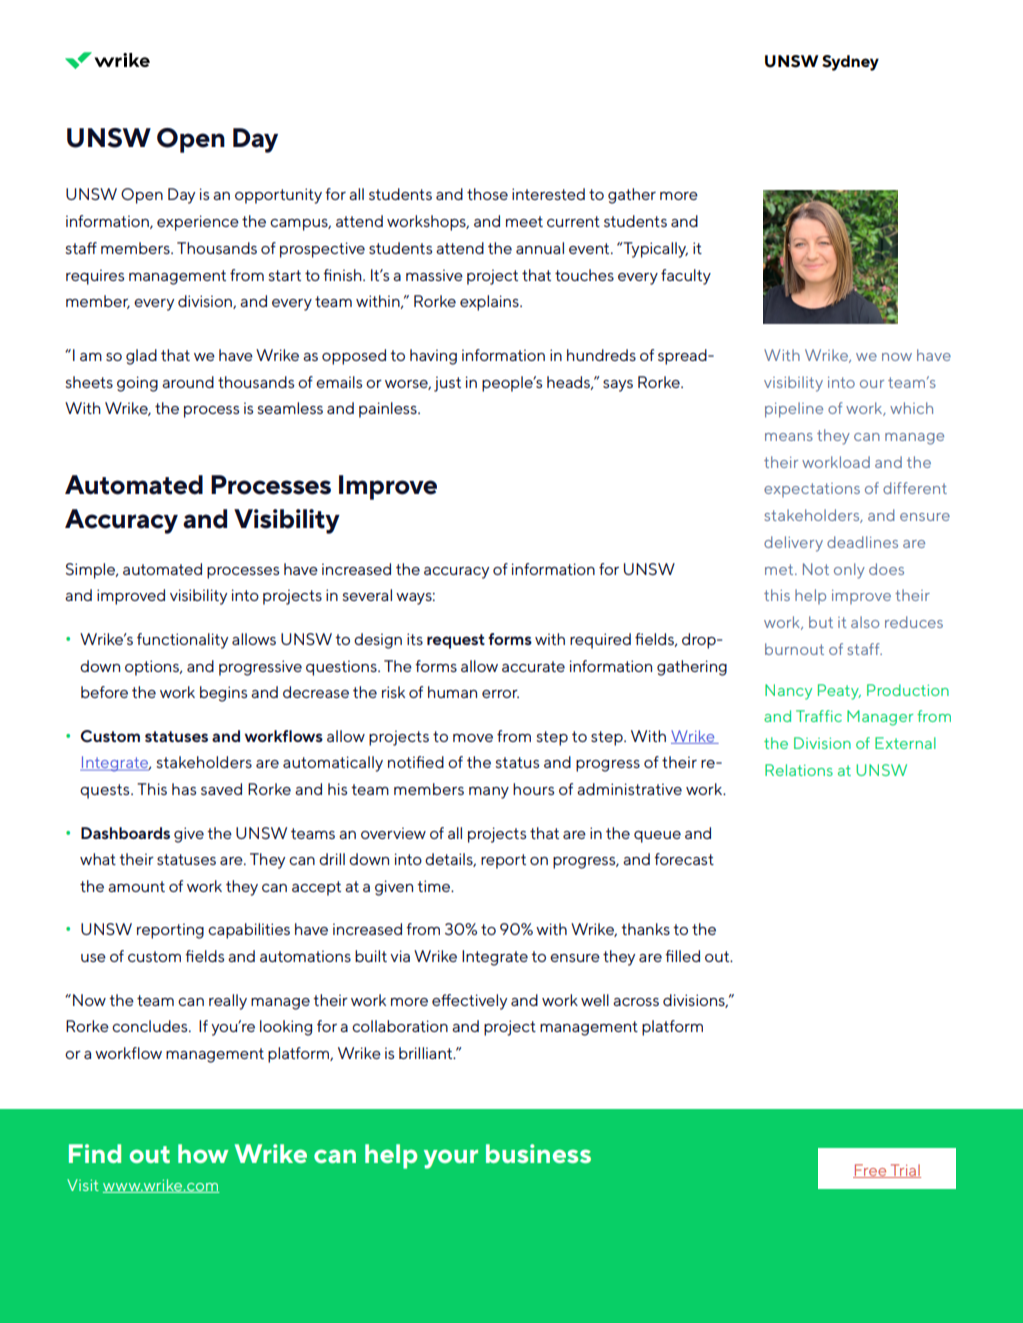 The width and height of the page is (1023, 1323). What do you see at coordinates (821, 622) in the page?
I see `but` at bounding box center [821, 622].
